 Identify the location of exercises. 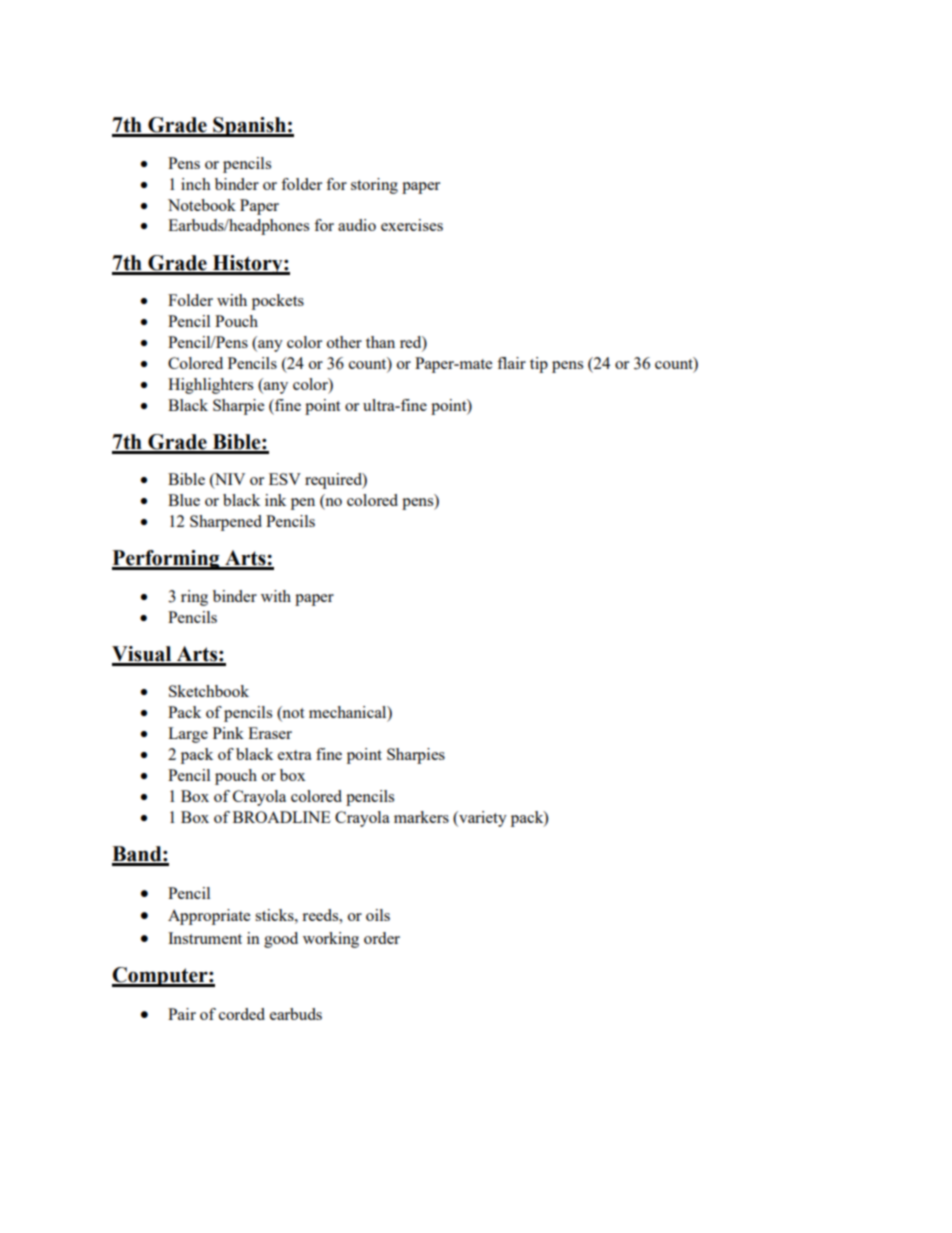
(412, 225).
